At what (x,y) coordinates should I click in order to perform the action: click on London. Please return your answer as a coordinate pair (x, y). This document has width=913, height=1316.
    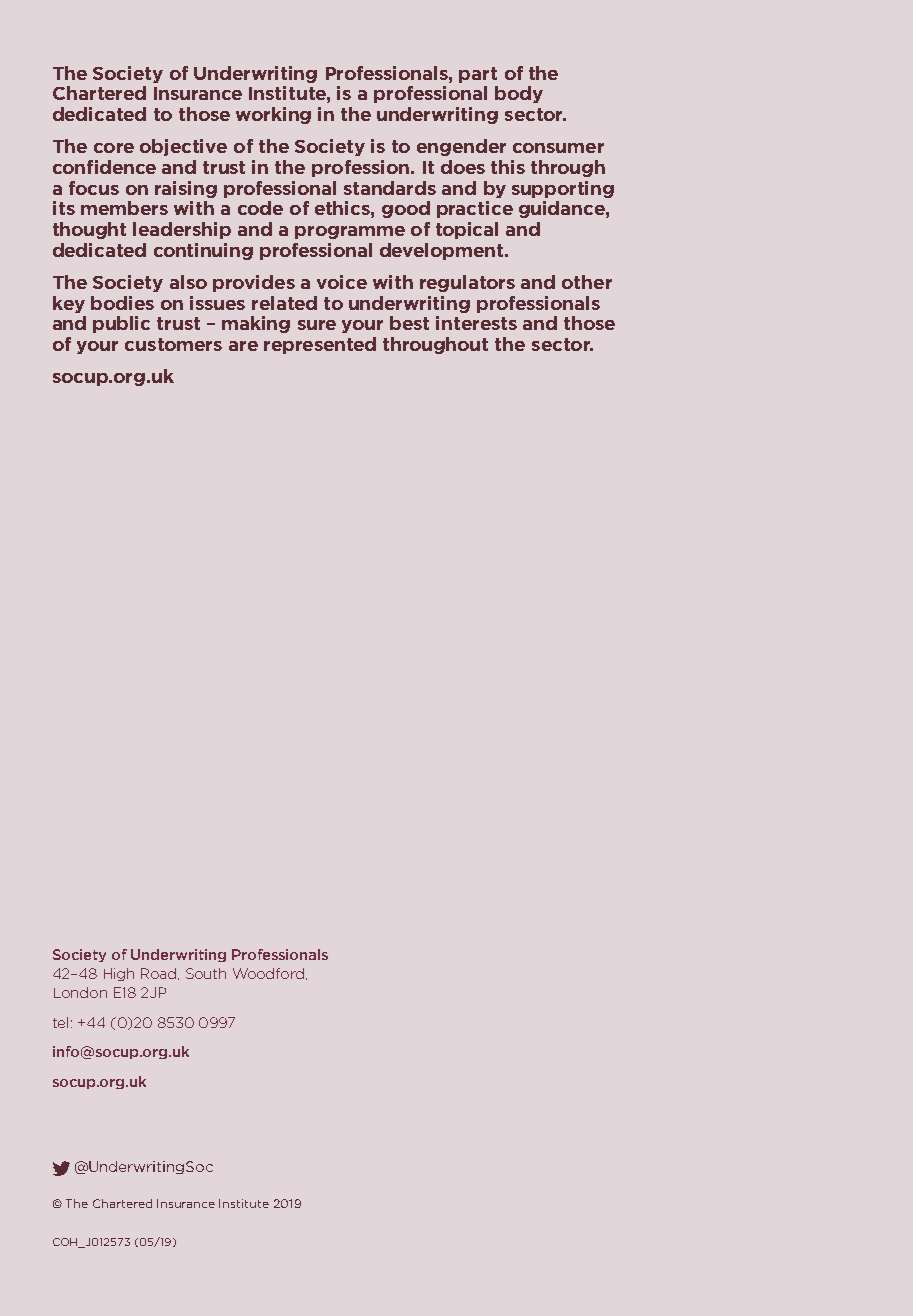
    Looking at the image, I should click on (80, 992).
